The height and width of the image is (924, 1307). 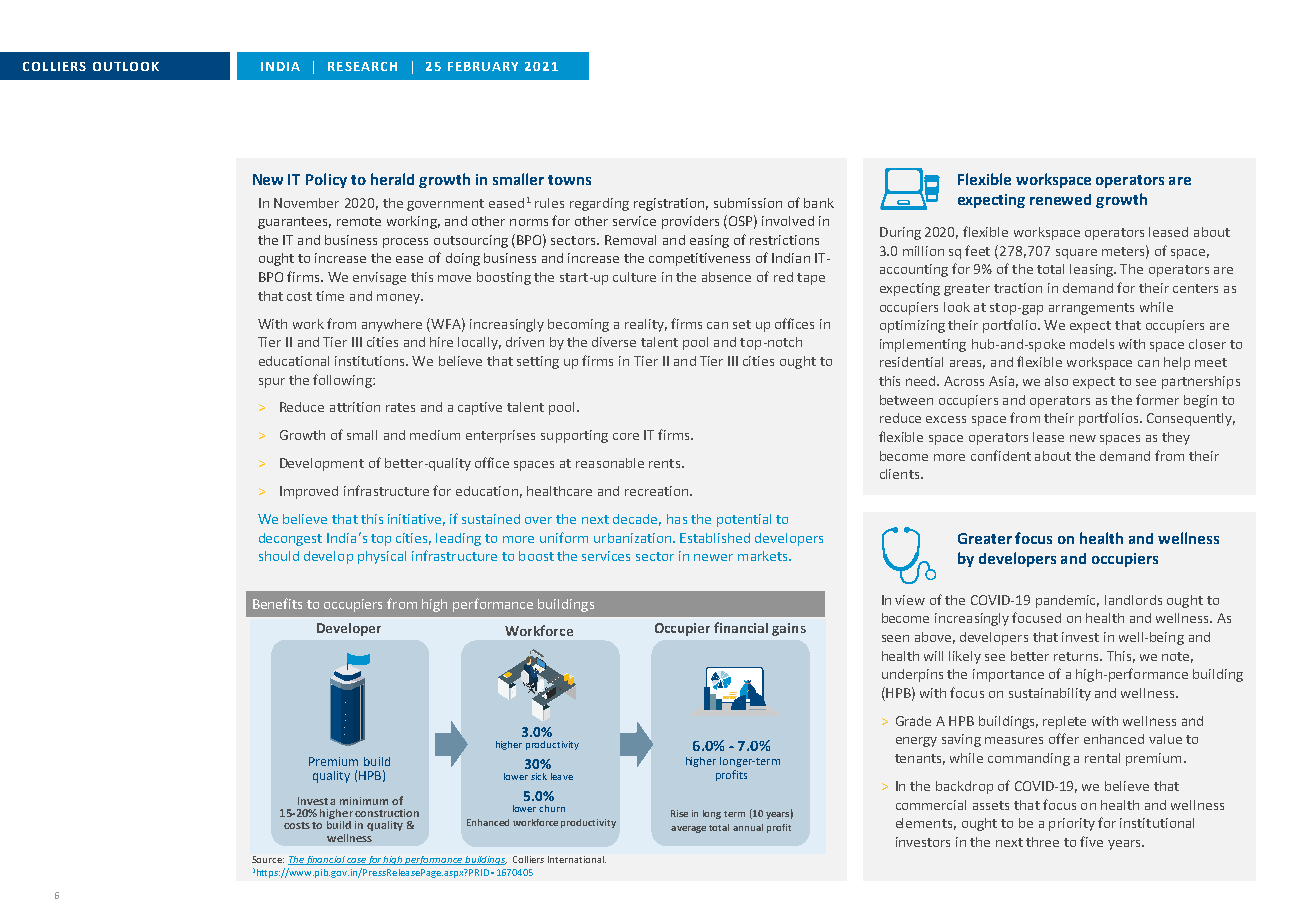 I want to click on RESEARCH, so click(x=362, y=66).
